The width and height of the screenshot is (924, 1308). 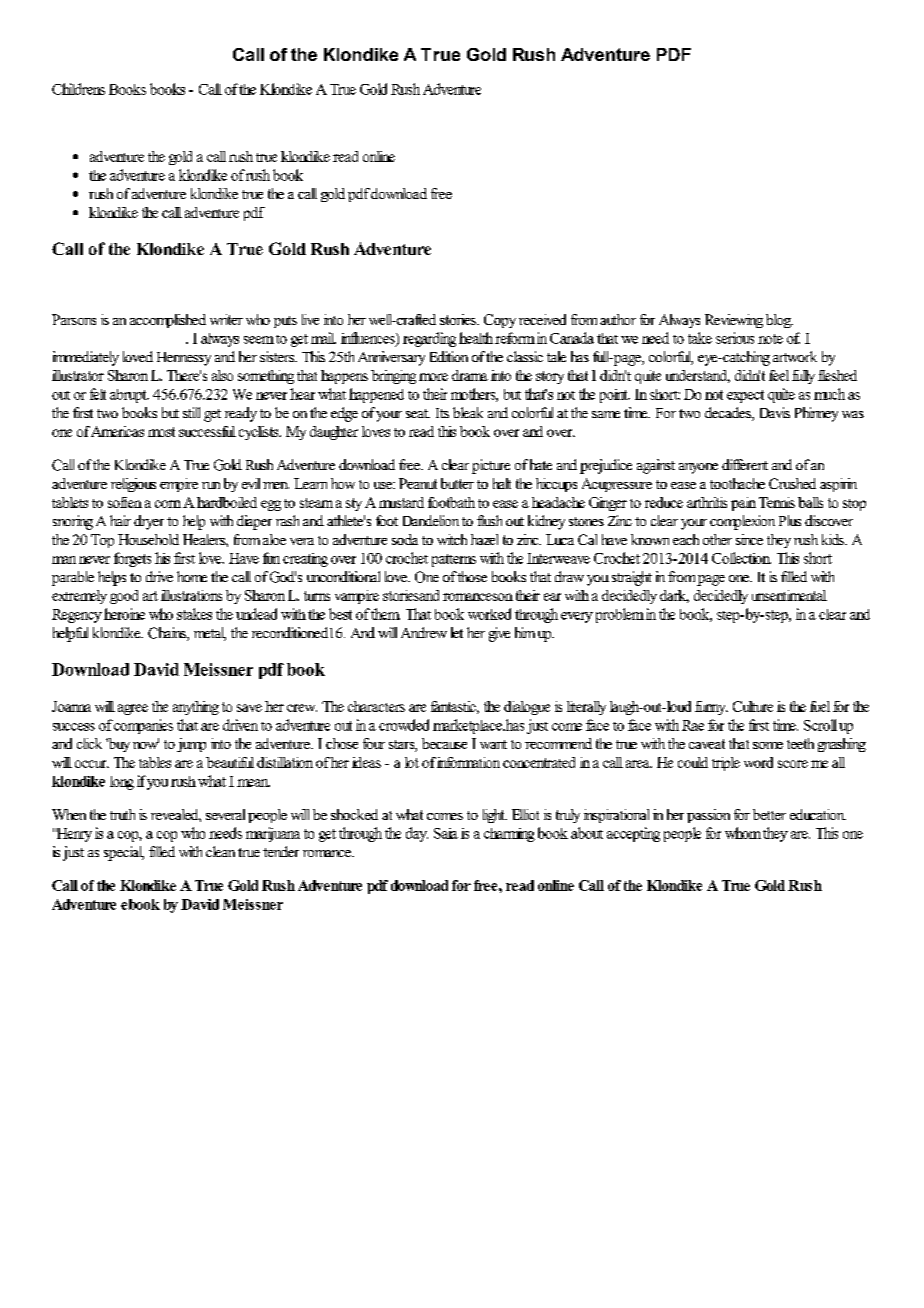 What do you see at coordinates (542, 319) in the screenshot?
I see `received` at bounding box center [542, 319].
